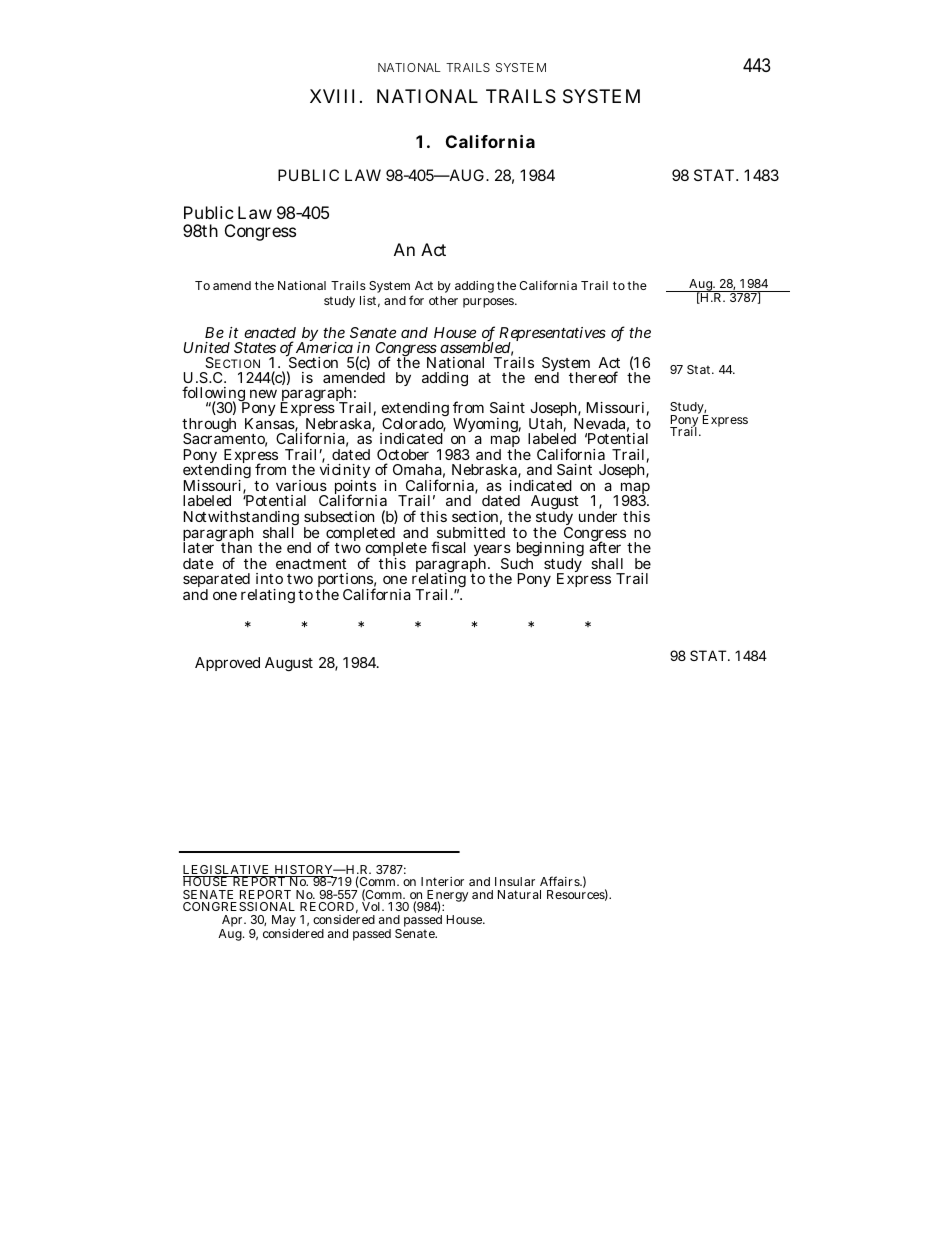 Image resolution: width=952 pixels, height=1233 pixels. What do you see at coordinates (442, 881) in the document?
I see `Interior` at bounding box center [442, 881].
